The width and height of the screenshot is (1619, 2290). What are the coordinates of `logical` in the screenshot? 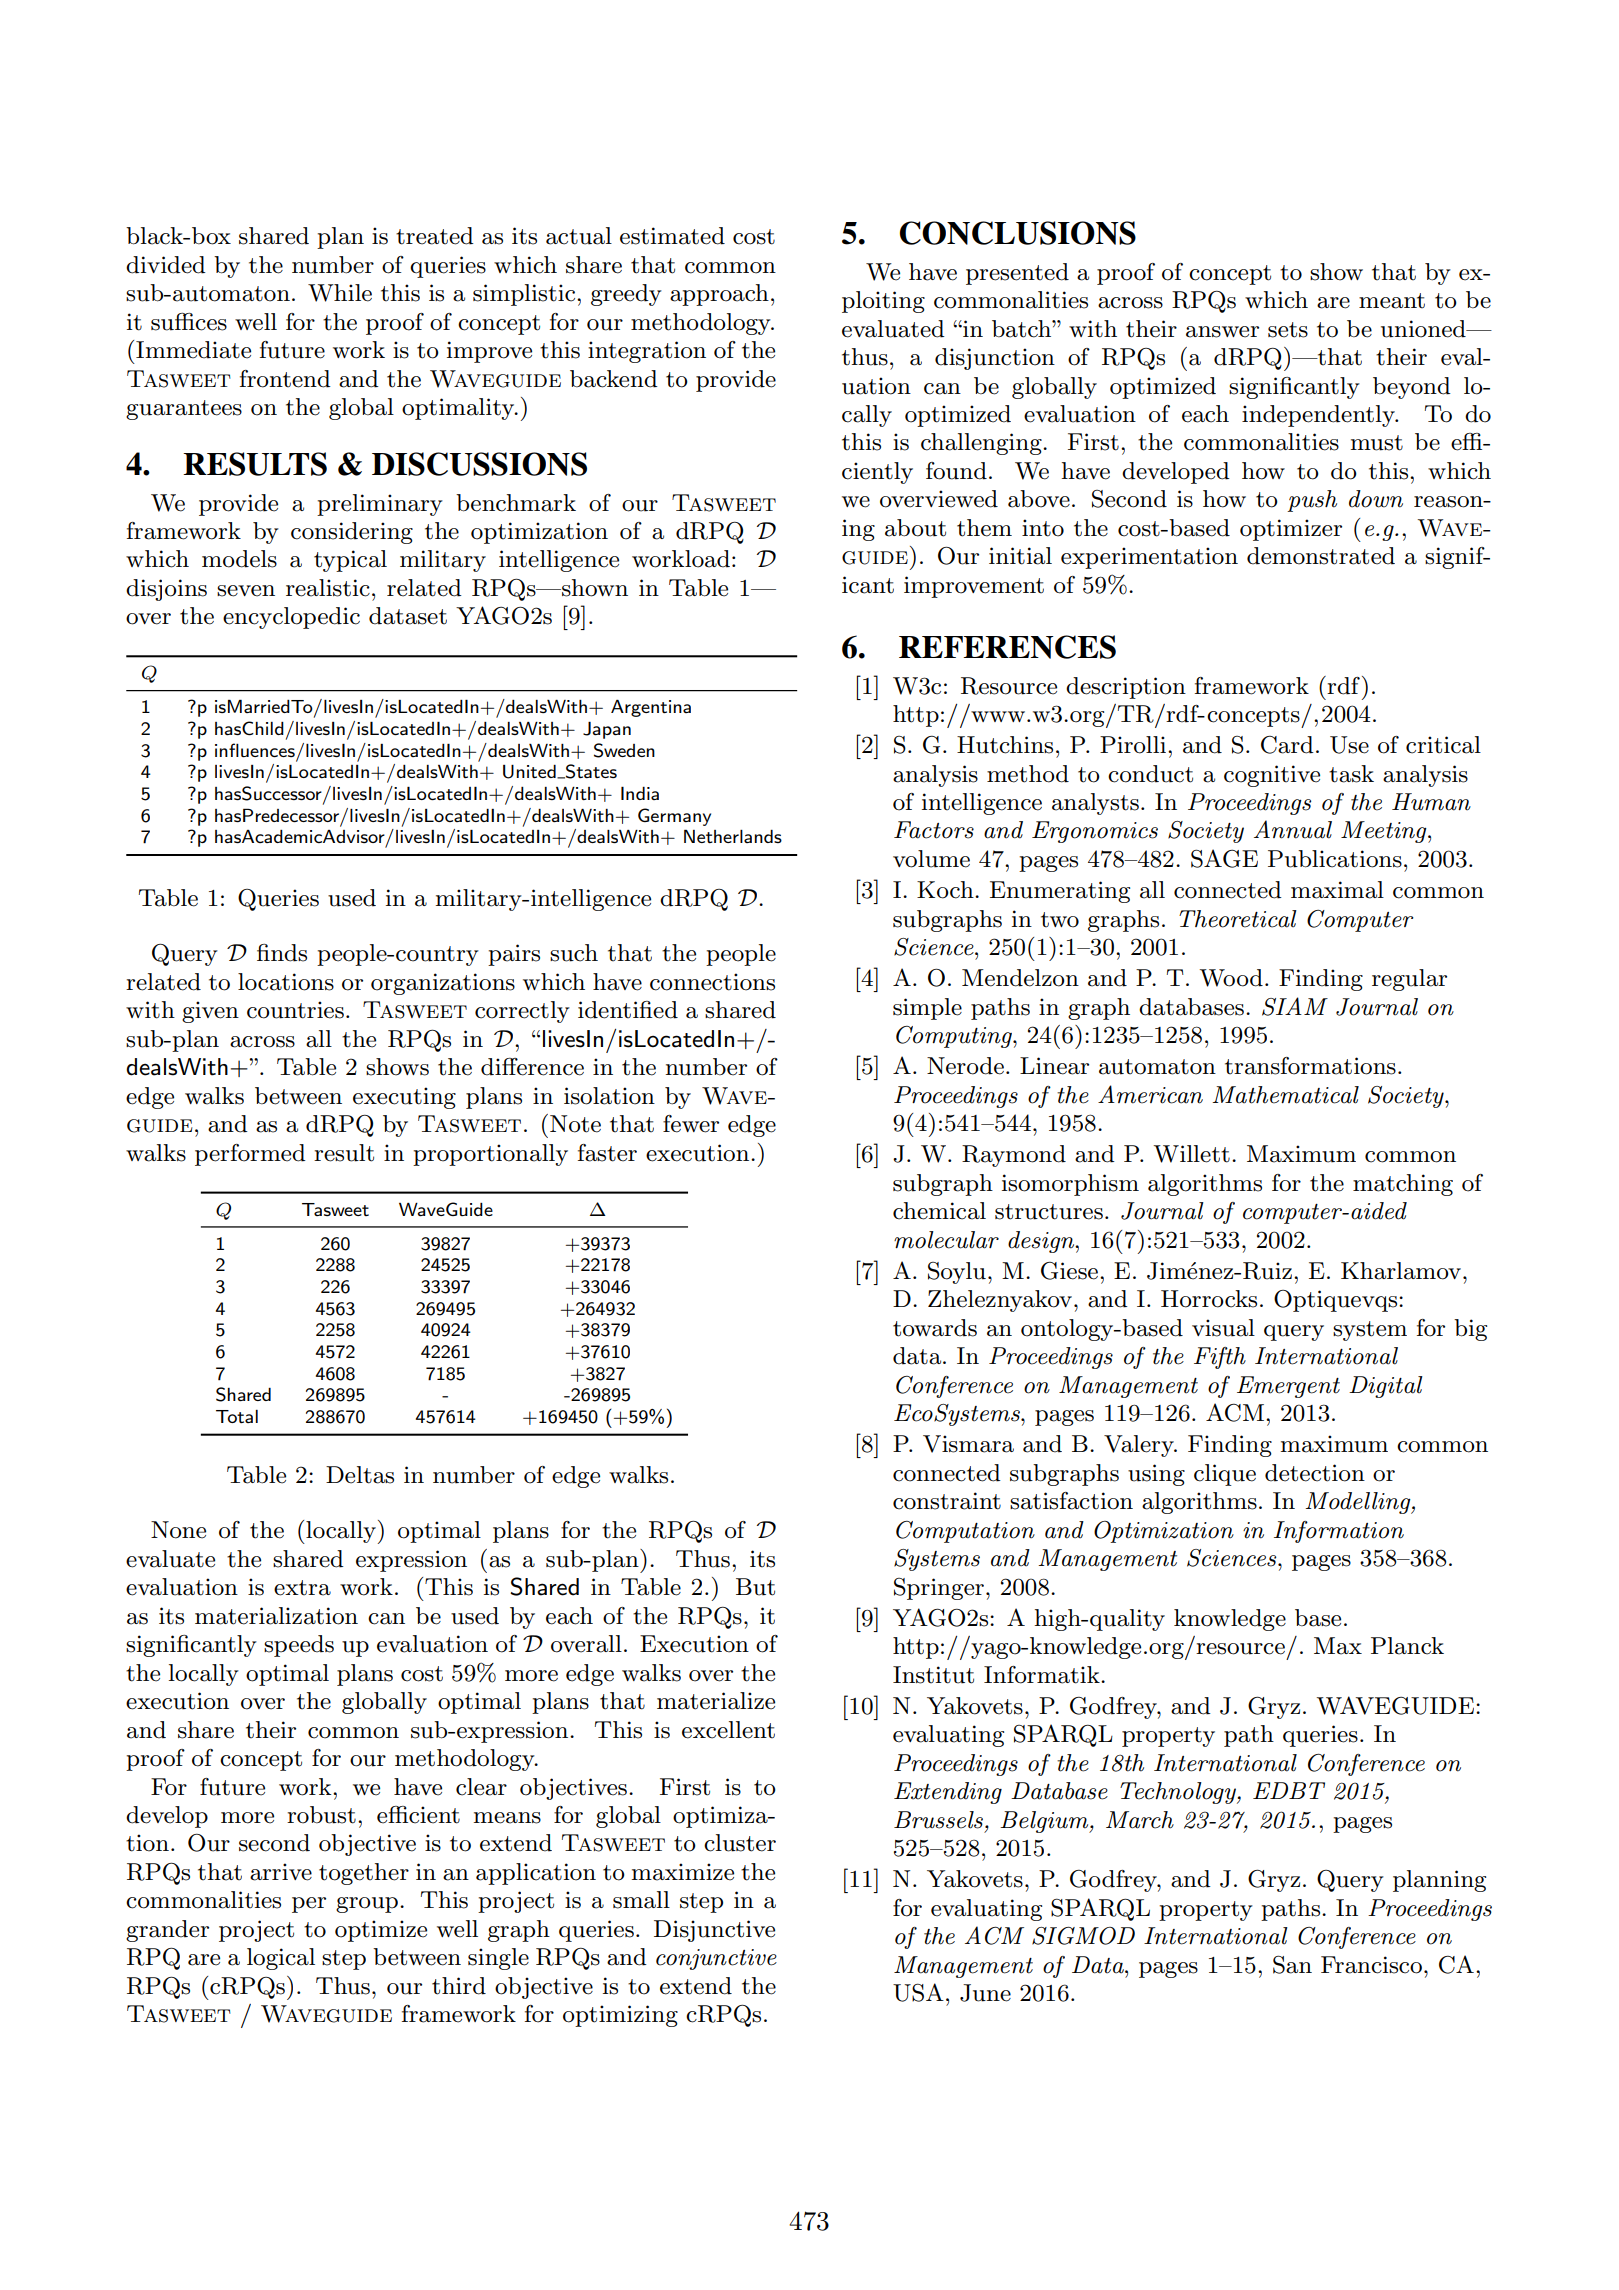 It's located at (281, 1959).
